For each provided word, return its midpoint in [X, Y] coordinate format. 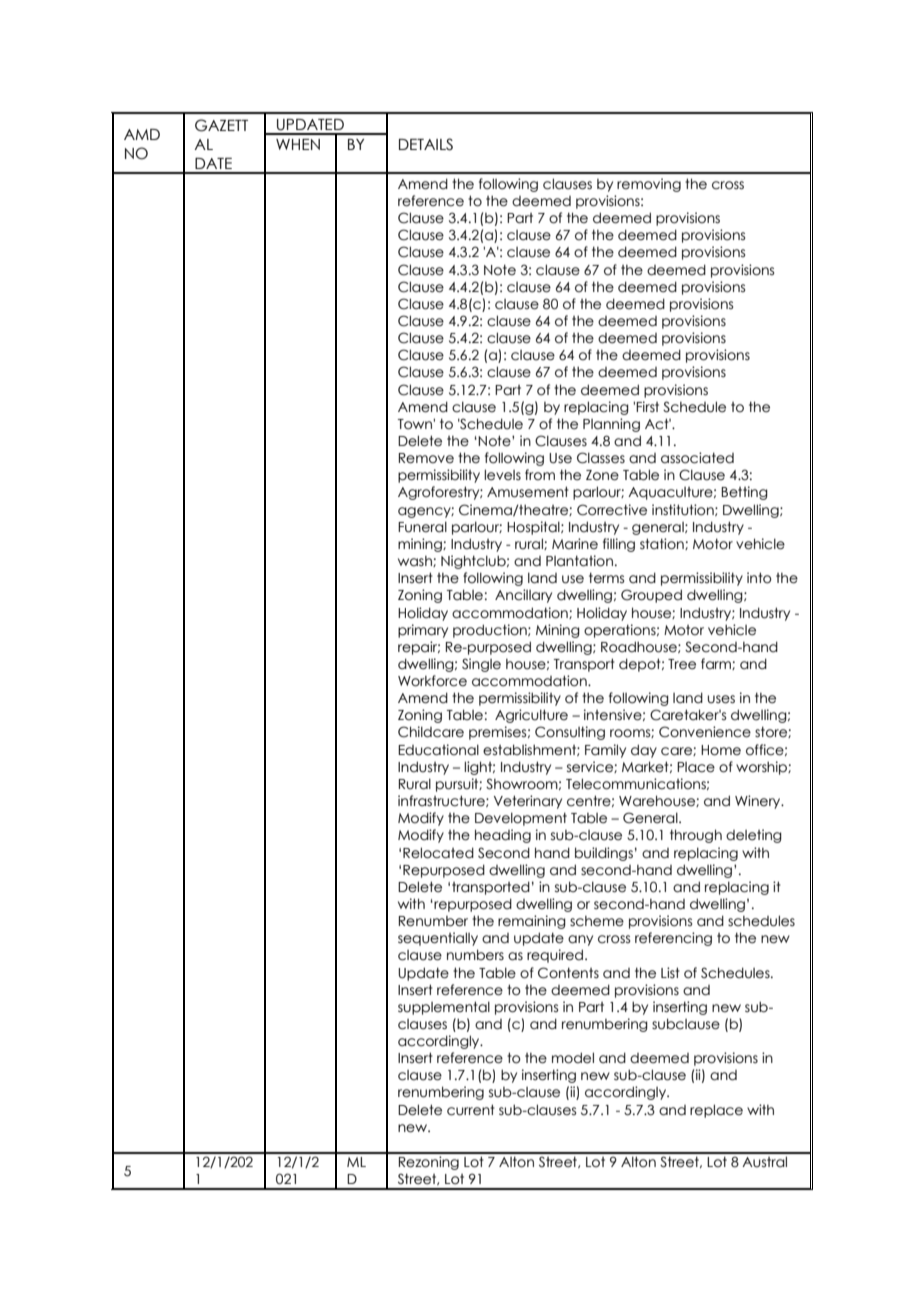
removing [649, 185]
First [647, 406]
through [696, 836]
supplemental [444, 1008]
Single [481, 665]
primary [423, 631]
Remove [426, 458]
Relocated [438, 853]
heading [503, 836]
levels [502, 475]
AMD [142, 134]
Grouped [651, 596]
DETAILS [426, 144]
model [573, 1058]
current [471, 1110]
